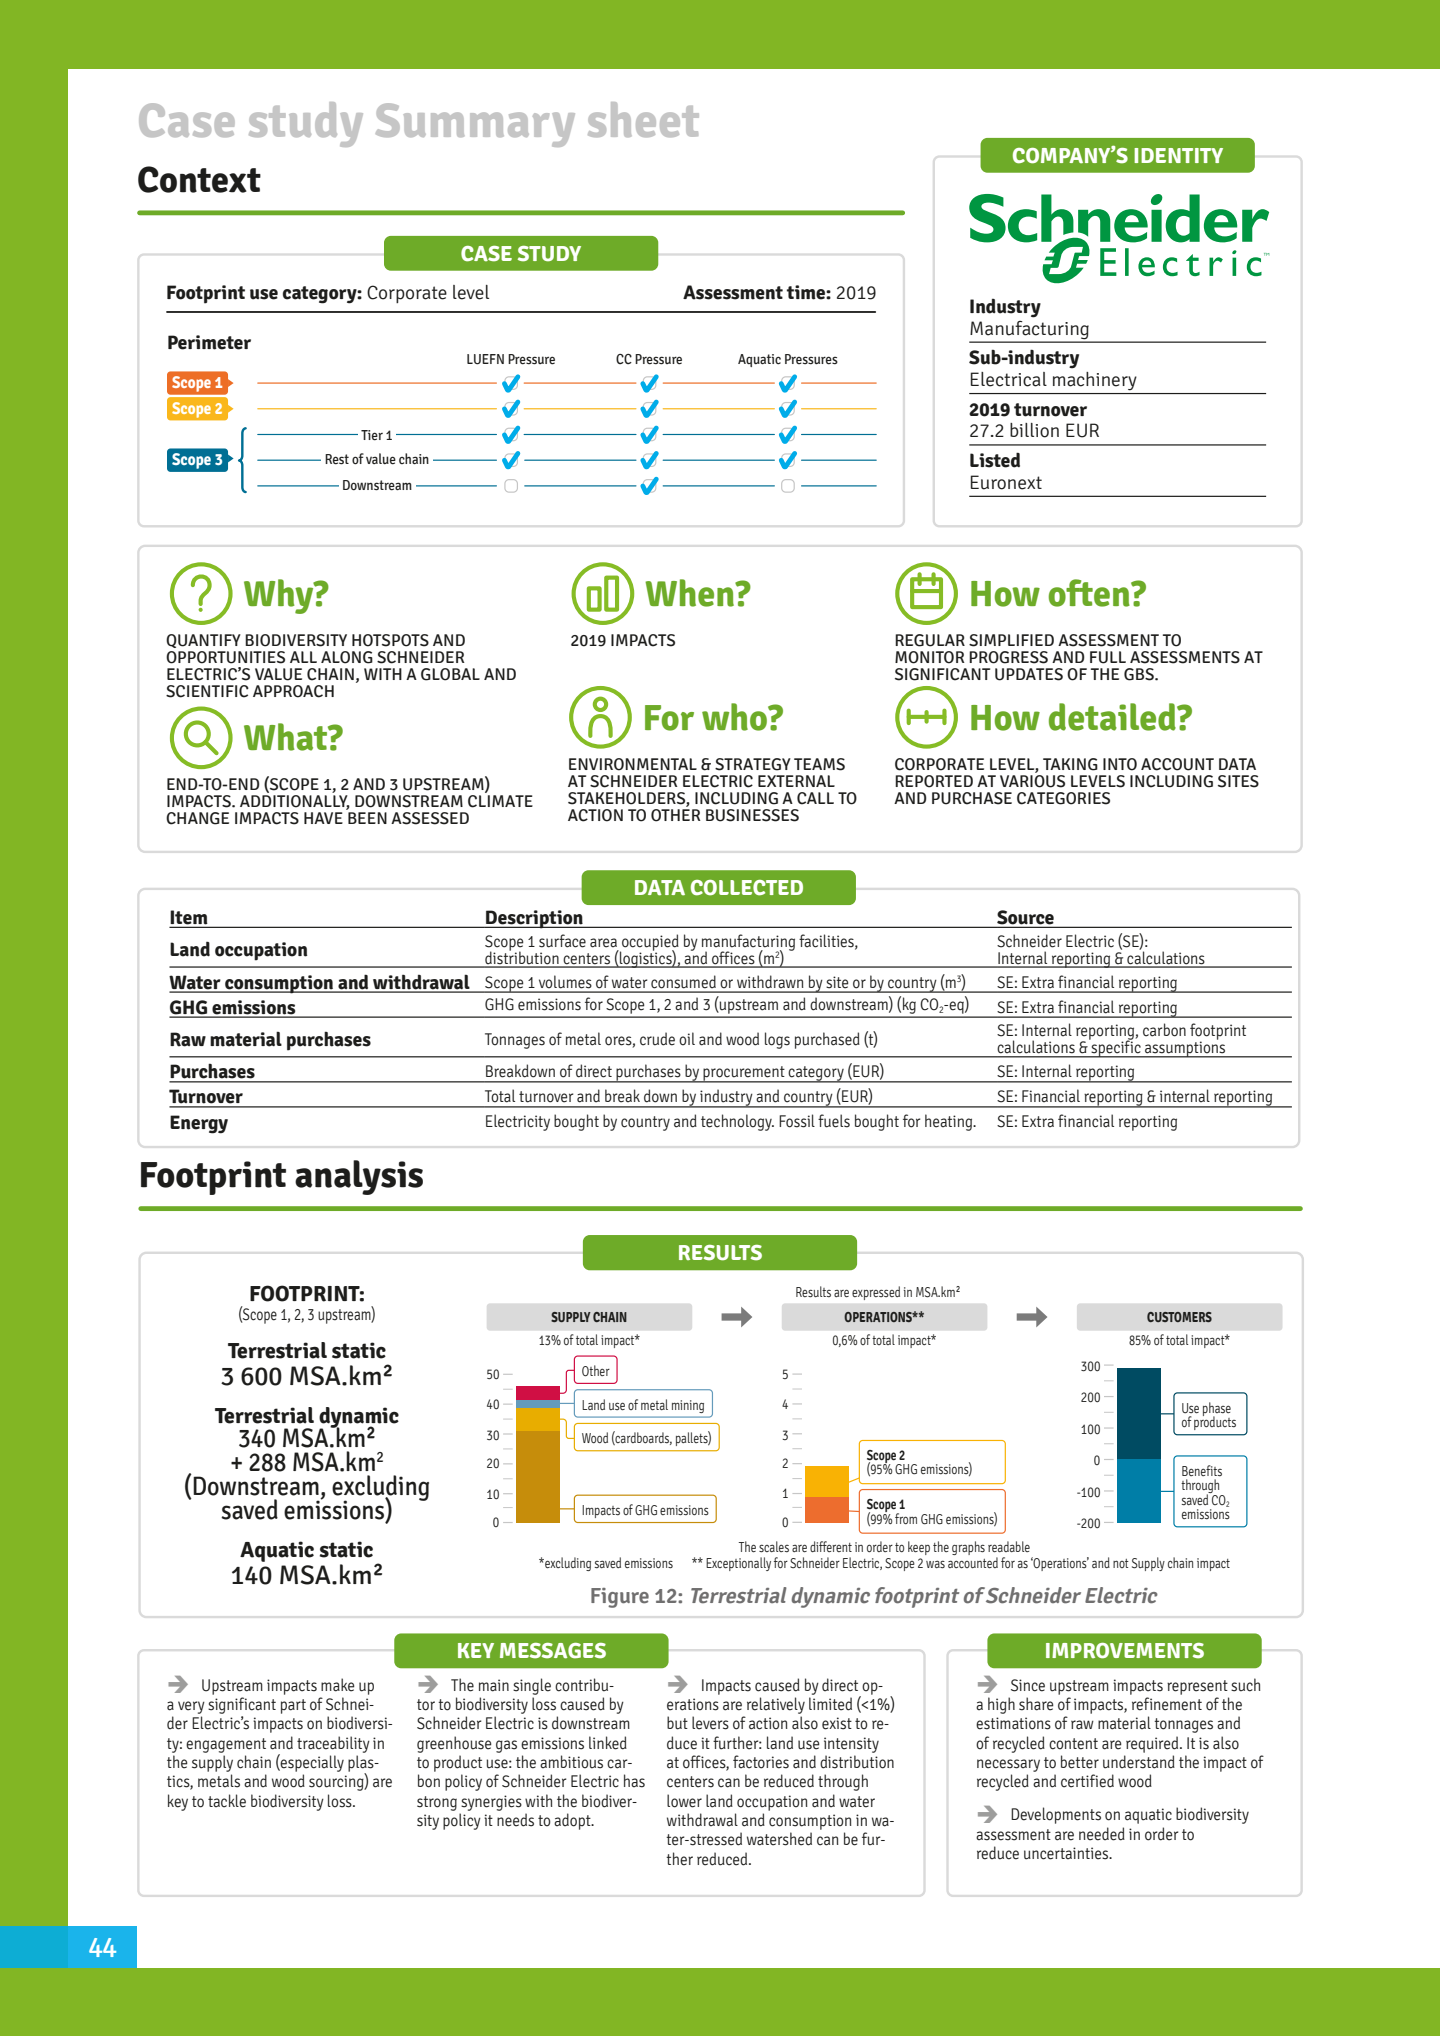 The height and width of the screenshot is (2036, 1440). Describe the element at coordinates (876, 1293) in the screenshot. I see `expressed` at that location.
